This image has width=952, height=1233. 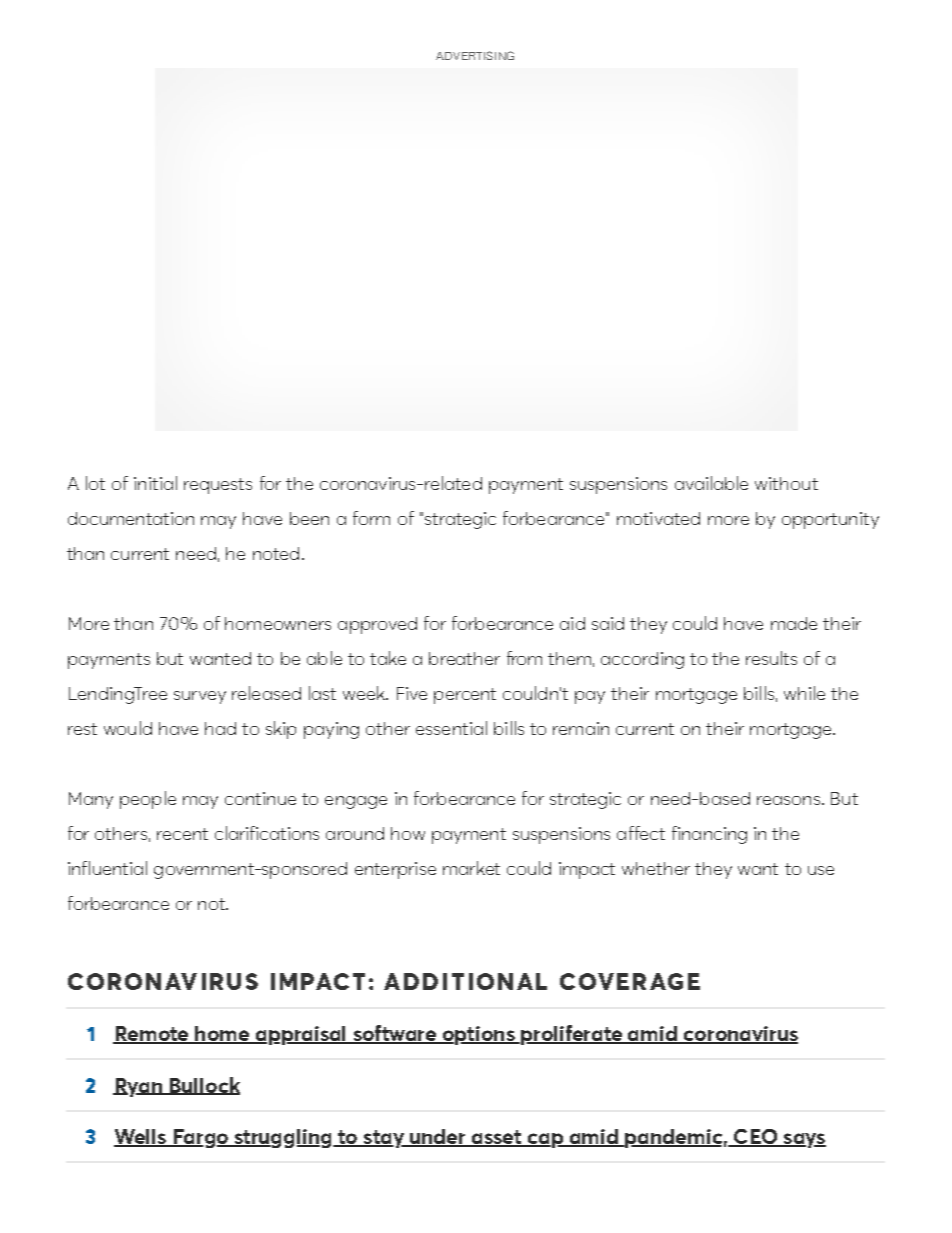 What do you see at coordinates (786, 483) in the image?
I see `without` at bounding box center [786, 483].
